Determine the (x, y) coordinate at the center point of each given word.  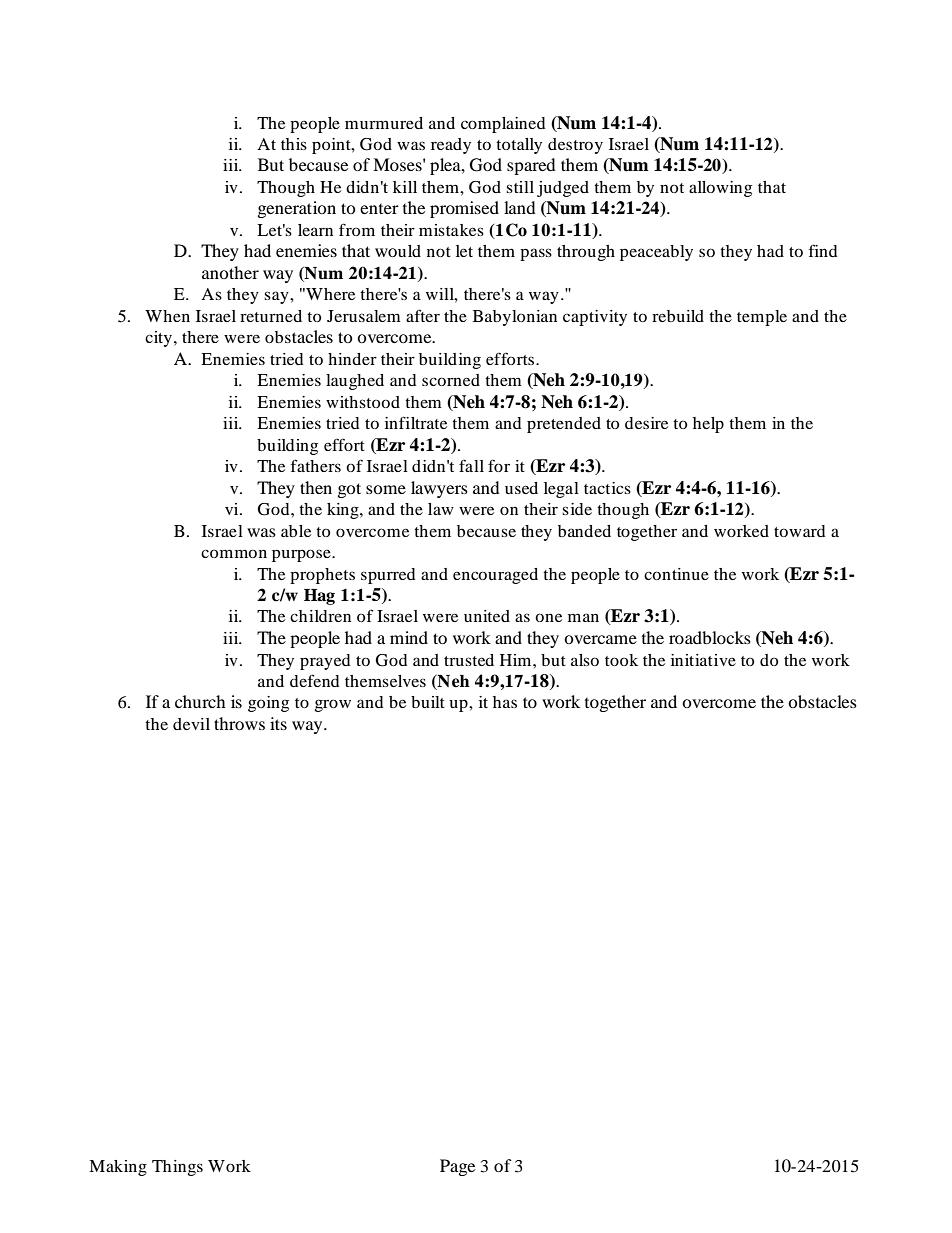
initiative (703, 660)
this (294, 144)
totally (519, 146)
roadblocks (710, 637)
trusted (469, 660)
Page (457, 1167)
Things (177, 1168)
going (268, 704)
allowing (720, 189)
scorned (451, 380)
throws (239, 723)
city (160, 339)
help (708, 425)
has (505, 702)
